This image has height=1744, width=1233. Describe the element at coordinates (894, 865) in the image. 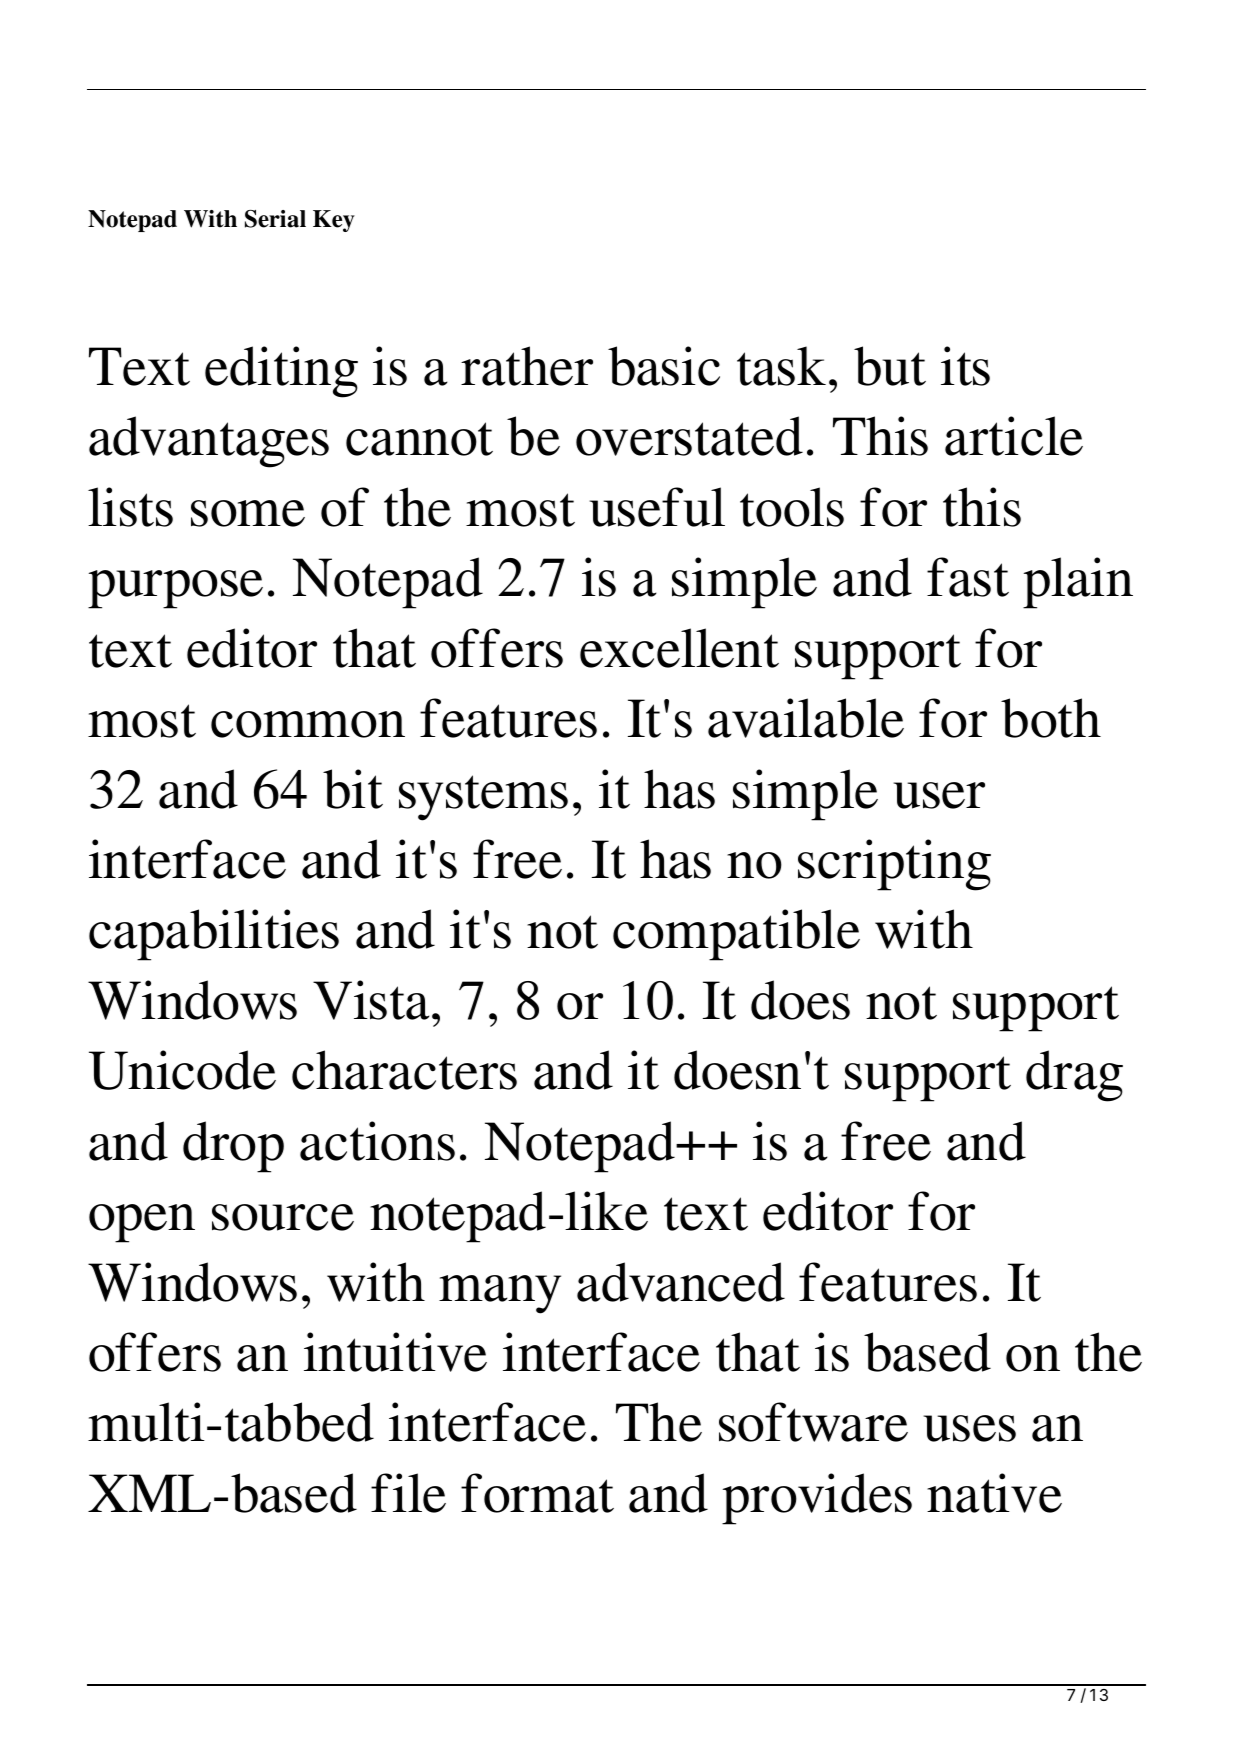

I see `scripting` at that location.
